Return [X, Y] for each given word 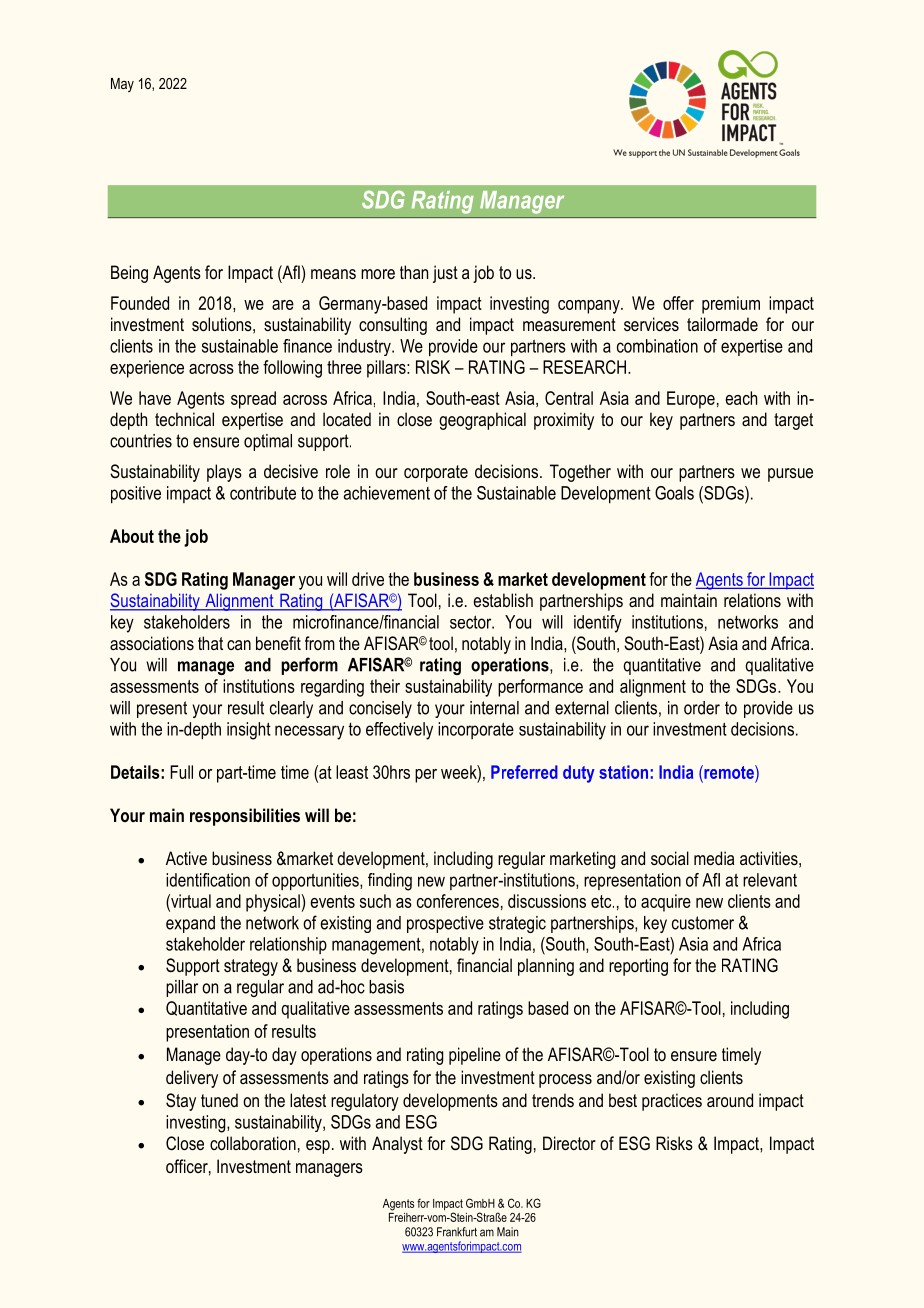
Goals [674, 493]
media [714, 858]
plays [224, 473]
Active [186, 858]
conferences [458, 901]
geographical [482, 421]
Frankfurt [457, 1232]
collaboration [253, 1143]
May [122, 85]
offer [678, 303]
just [445, 274]
